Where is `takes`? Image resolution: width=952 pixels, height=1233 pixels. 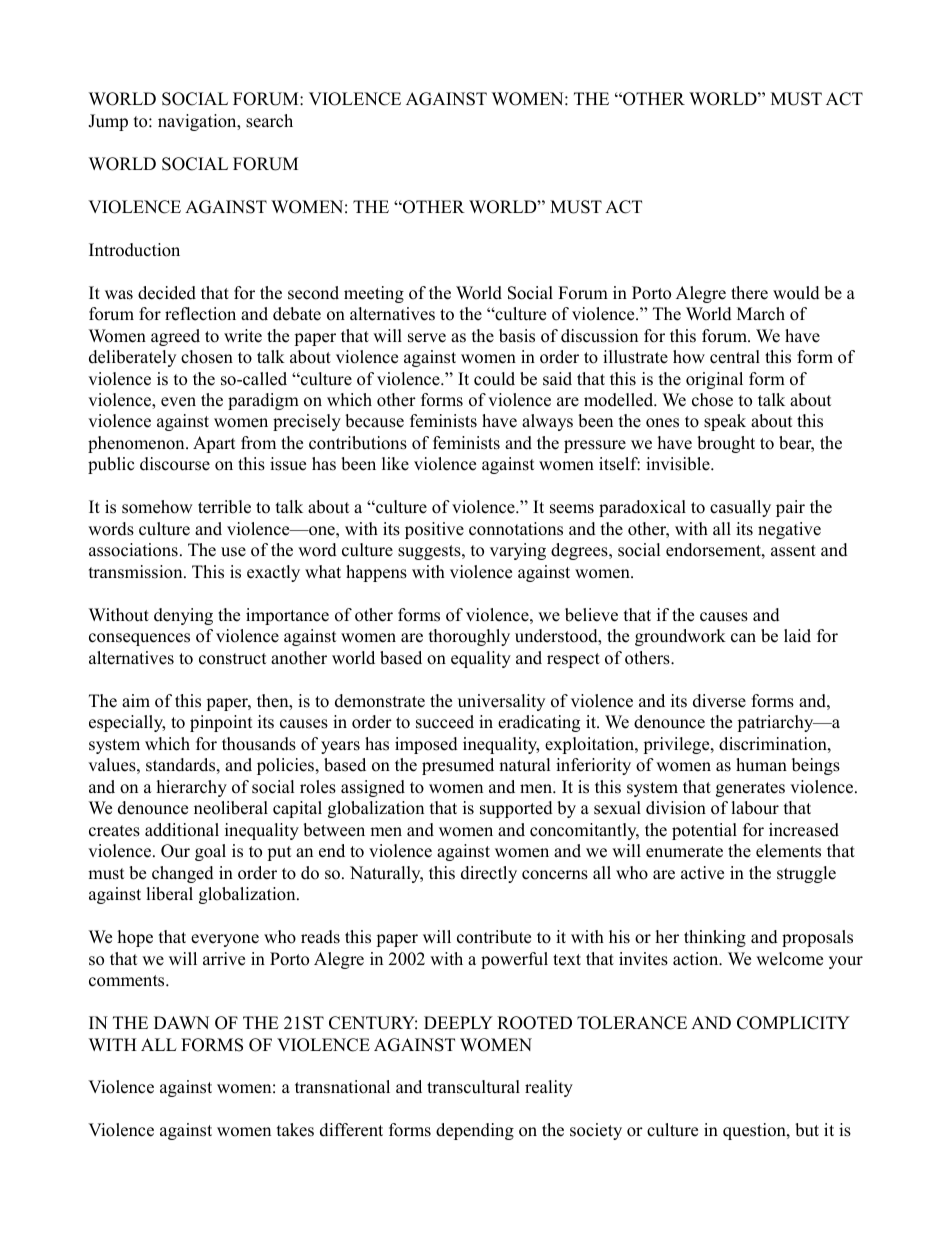
takes is located at coordinates (295, 1130).
